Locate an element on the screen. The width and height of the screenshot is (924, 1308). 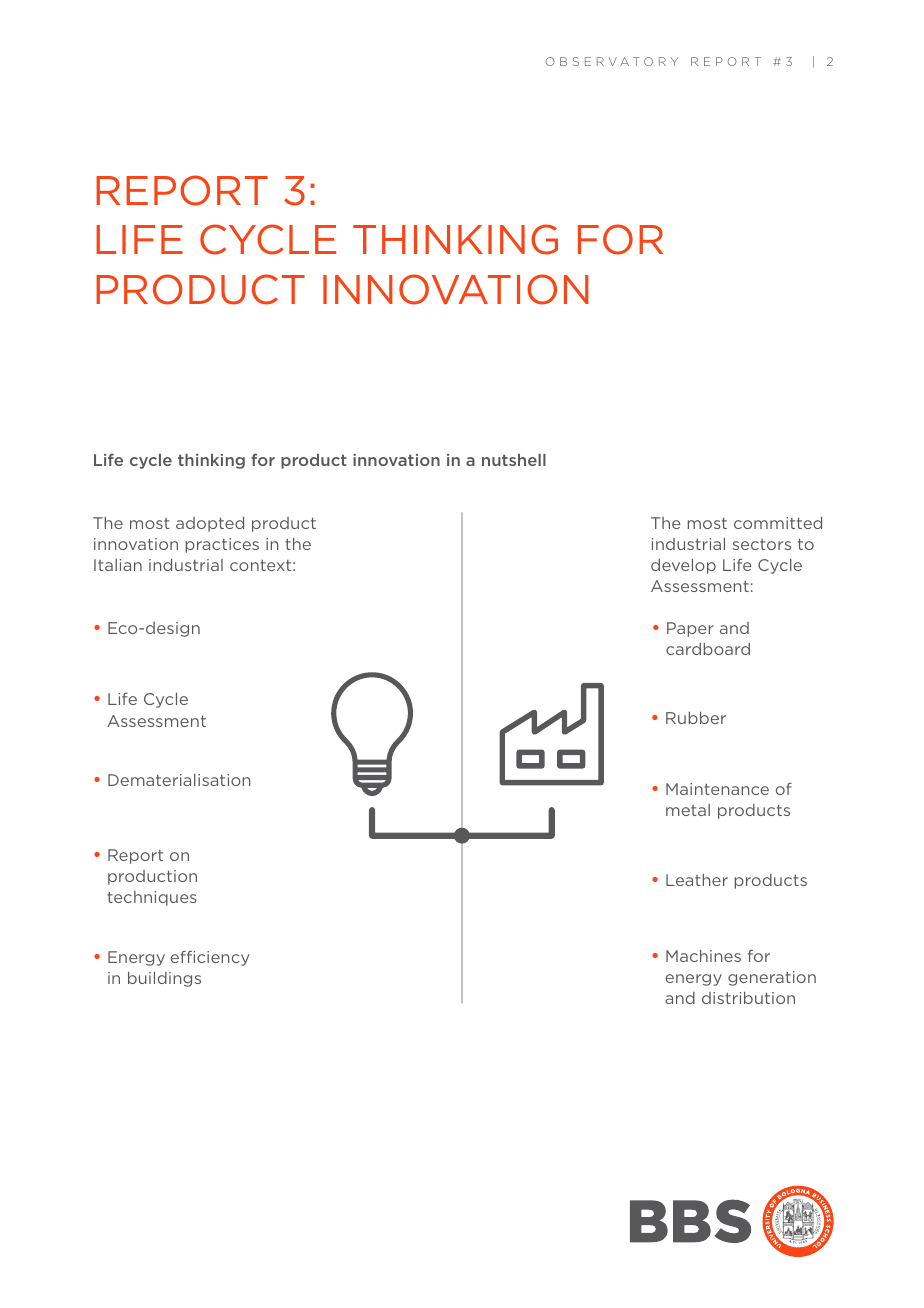
metal is located at coordinates (688, 810).
